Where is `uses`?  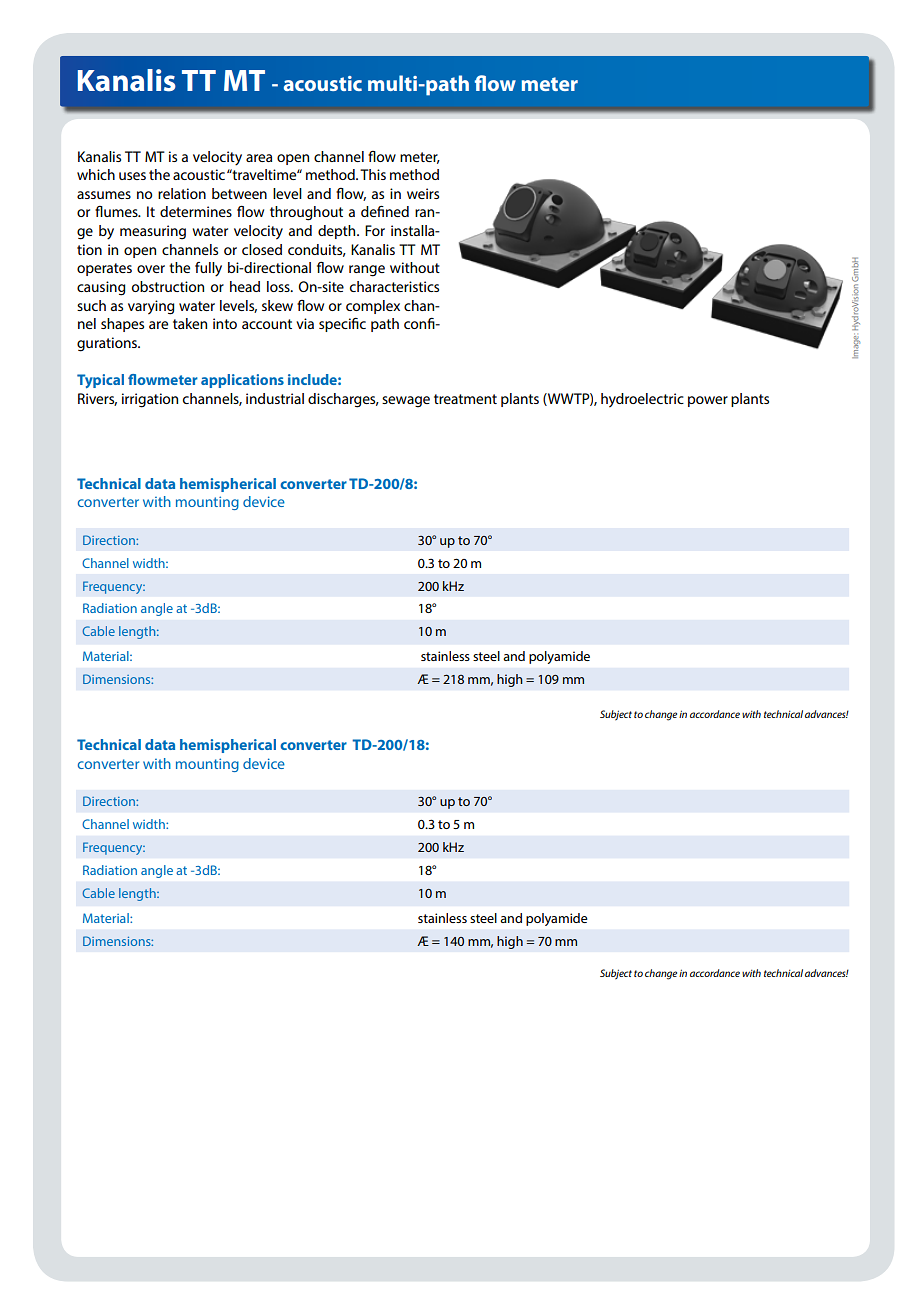 uses is located at coordinates (132, 176).
